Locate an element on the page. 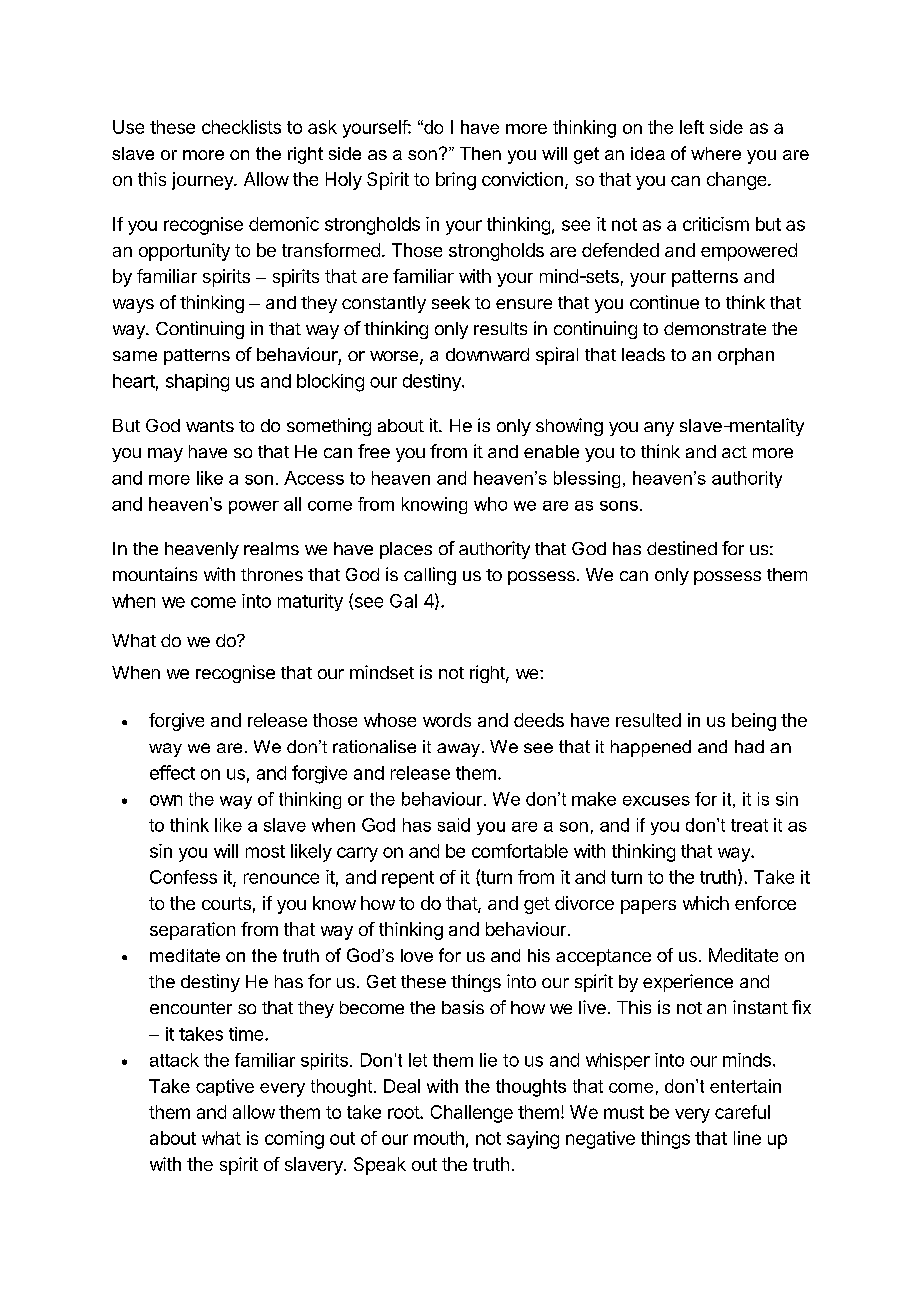  being is located at coordinates (754, 722).
